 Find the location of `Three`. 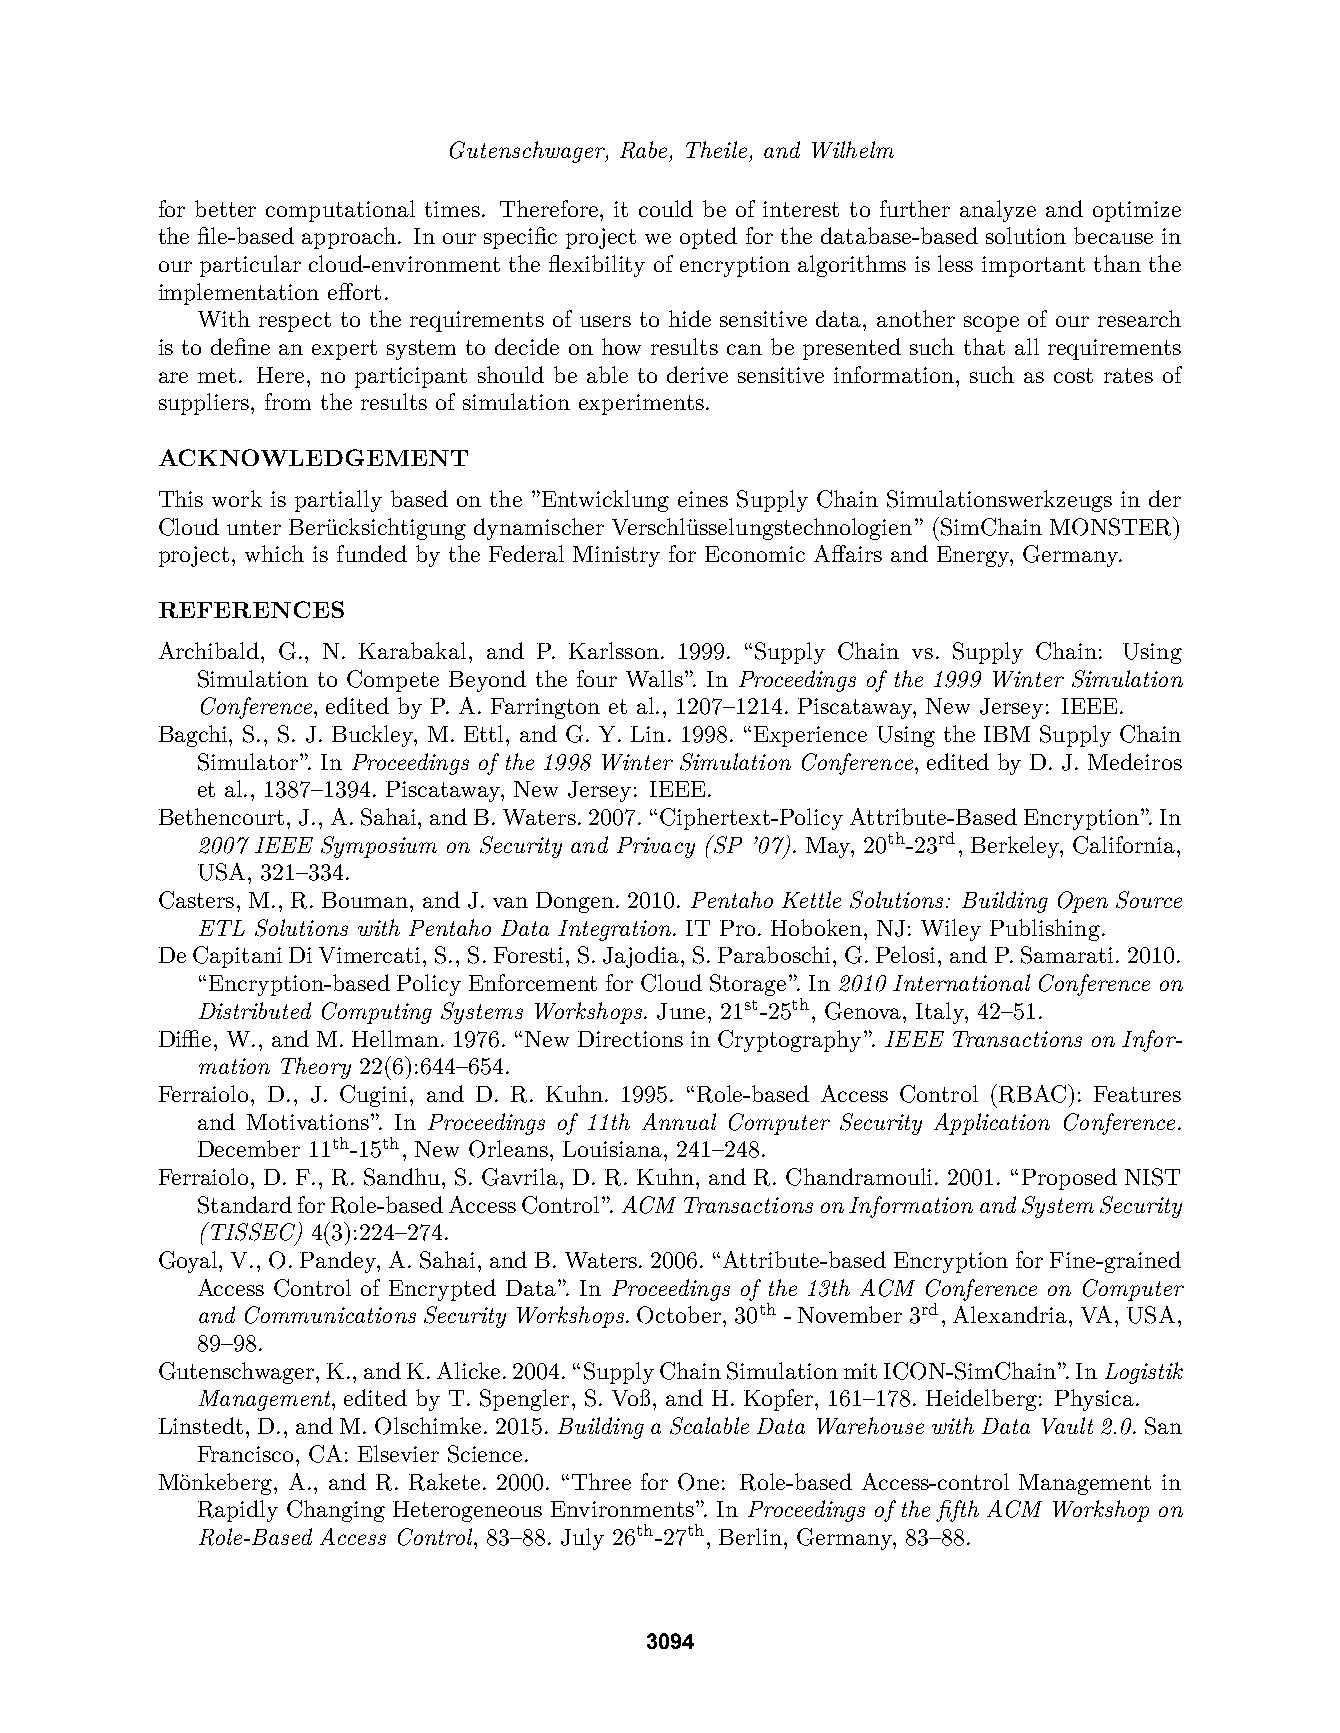

Three is located at coordinates (601, 1481).
